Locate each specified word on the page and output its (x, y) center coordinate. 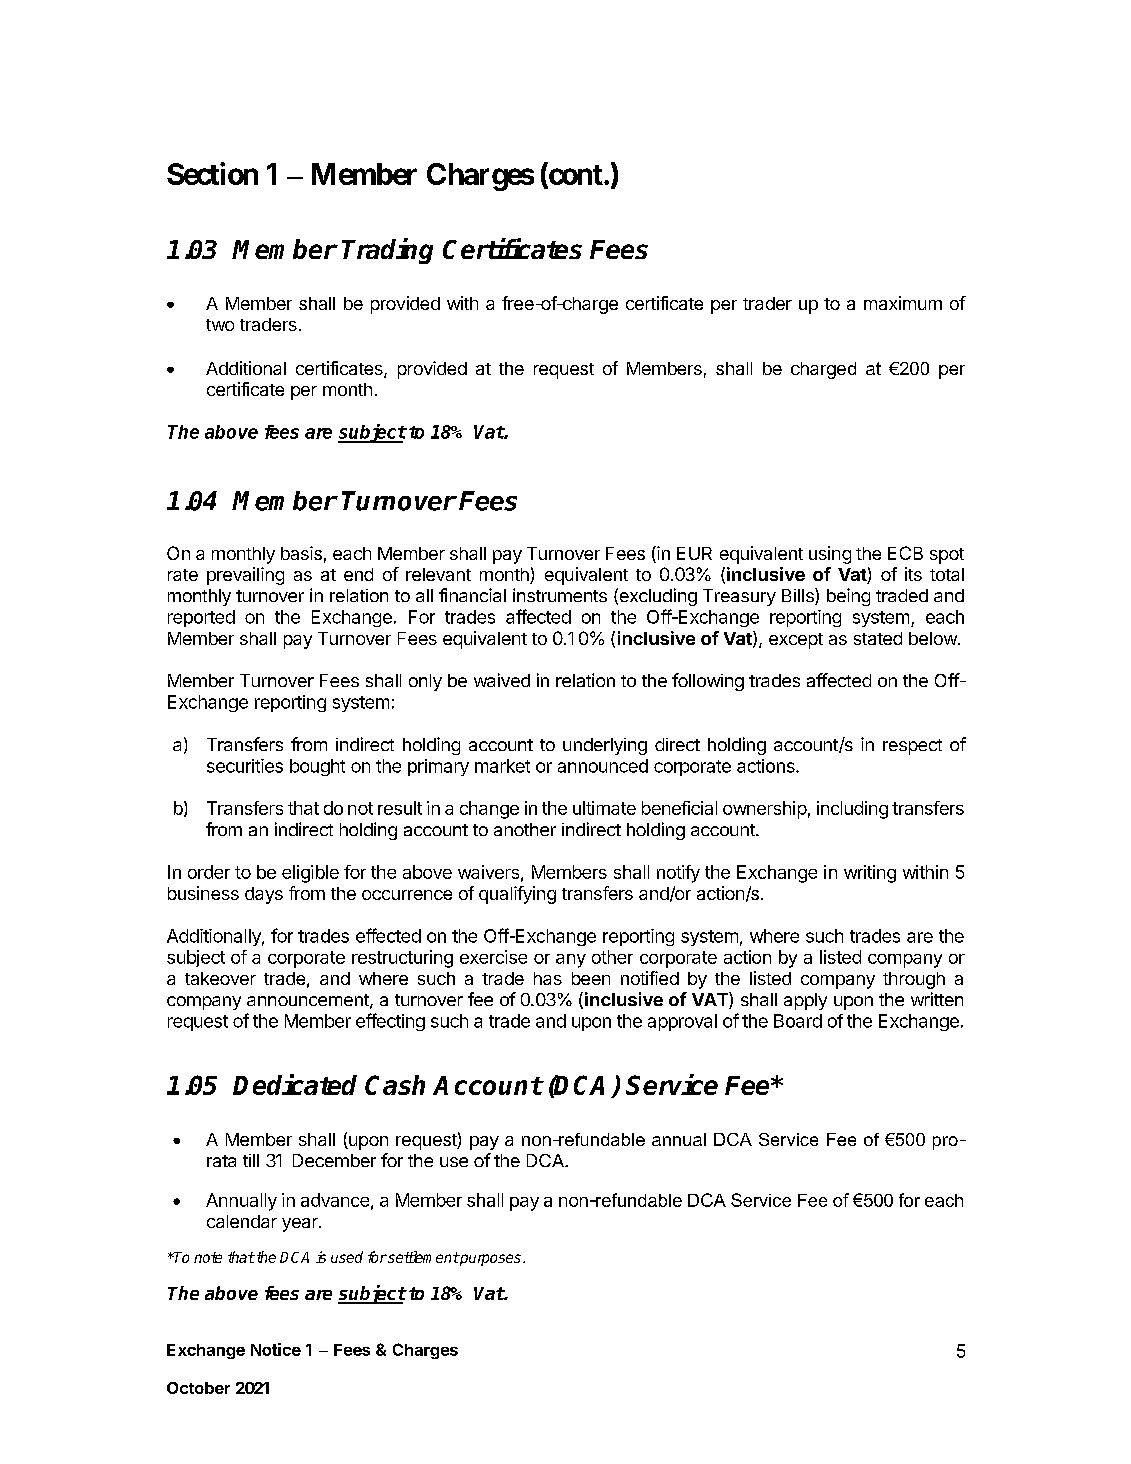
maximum (903, 303)
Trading (387, 251)
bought (317, 767)
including (852, 810)
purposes (489, 1260)
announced (603, 766)
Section (212, 173)
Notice (276, 1349)
